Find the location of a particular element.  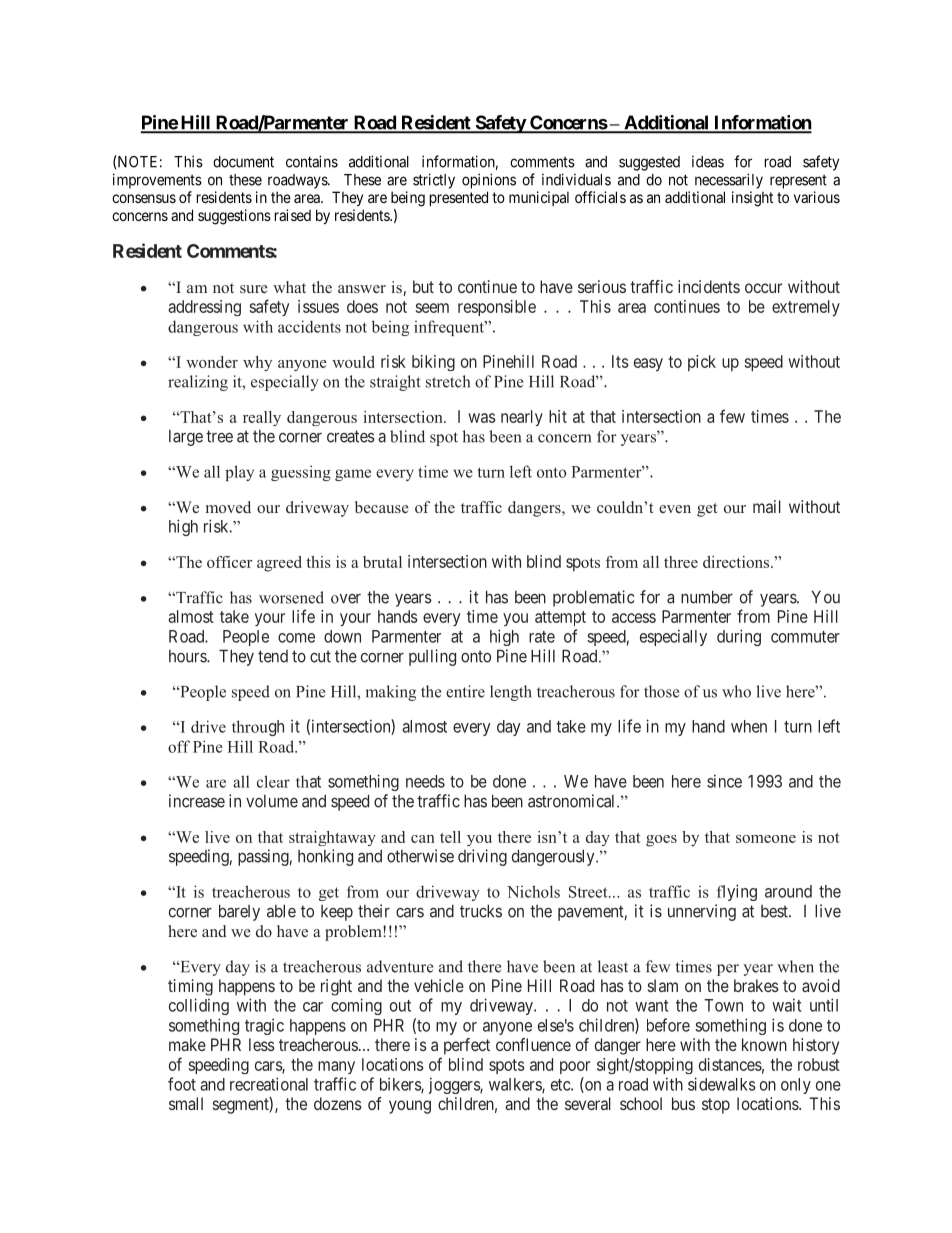

was is located at coordinates (481, 418).
